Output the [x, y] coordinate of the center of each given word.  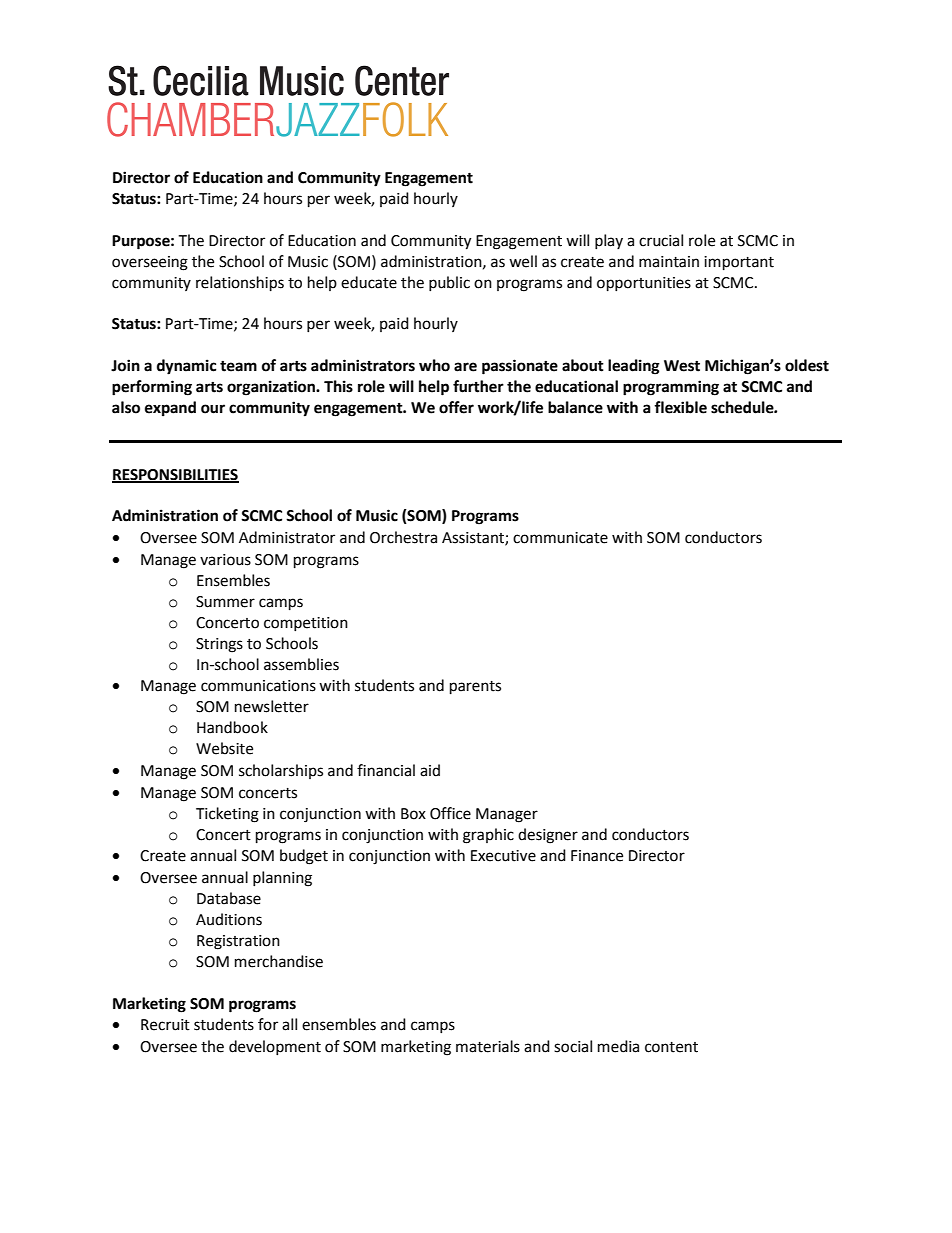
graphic [488, 836]
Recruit [165, 1025]
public [449, 283]
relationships [240, 284]
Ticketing [227, 815]
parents [475, 688]
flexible [680, 407]
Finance [597, 856]
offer [456, 407]
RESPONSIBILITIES [175, 475]
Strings [219, 645]
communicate [560, 538]
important [739, 263]
